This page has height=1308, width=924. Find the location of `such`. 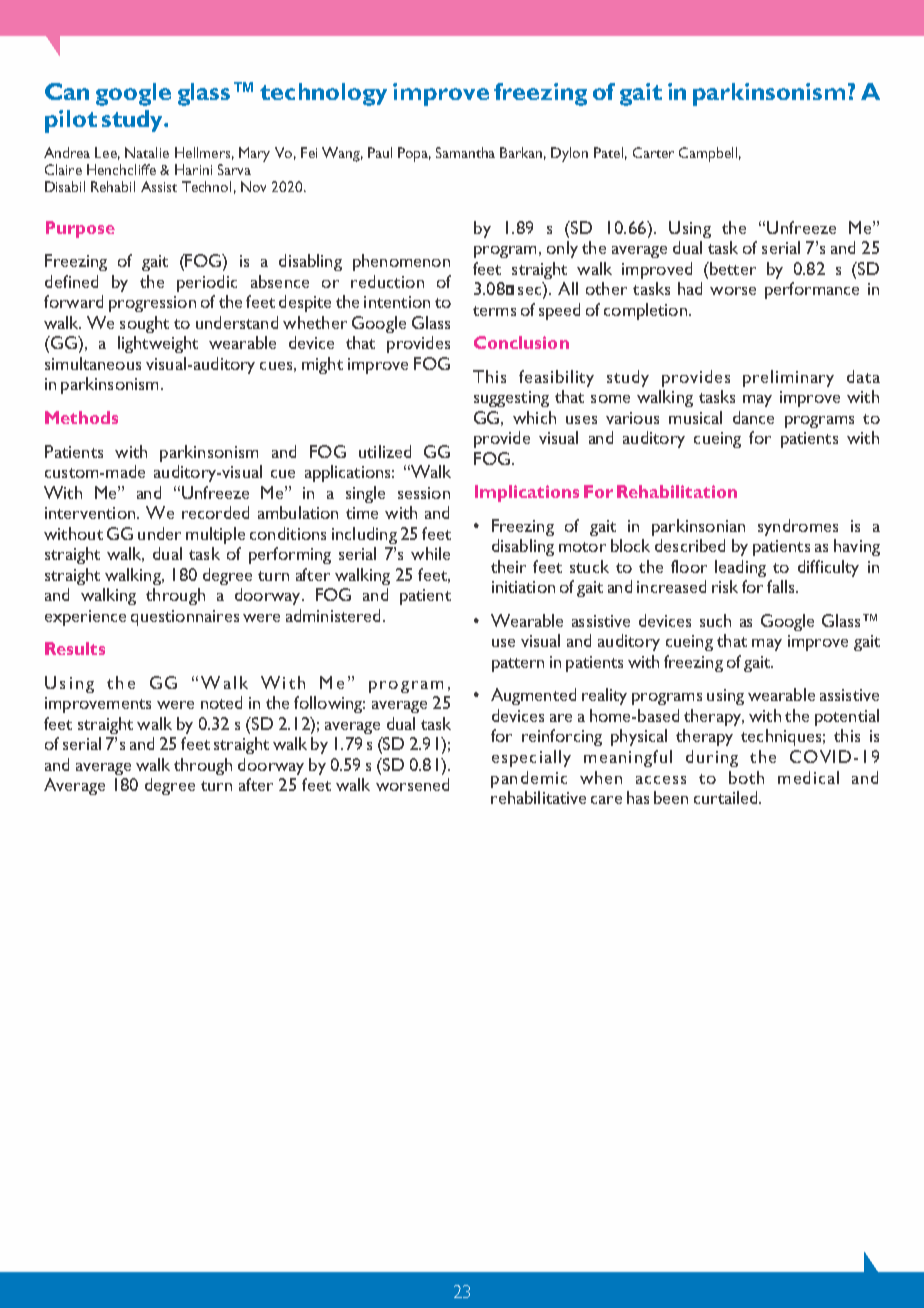

such is located at coordinates (715, 620).
